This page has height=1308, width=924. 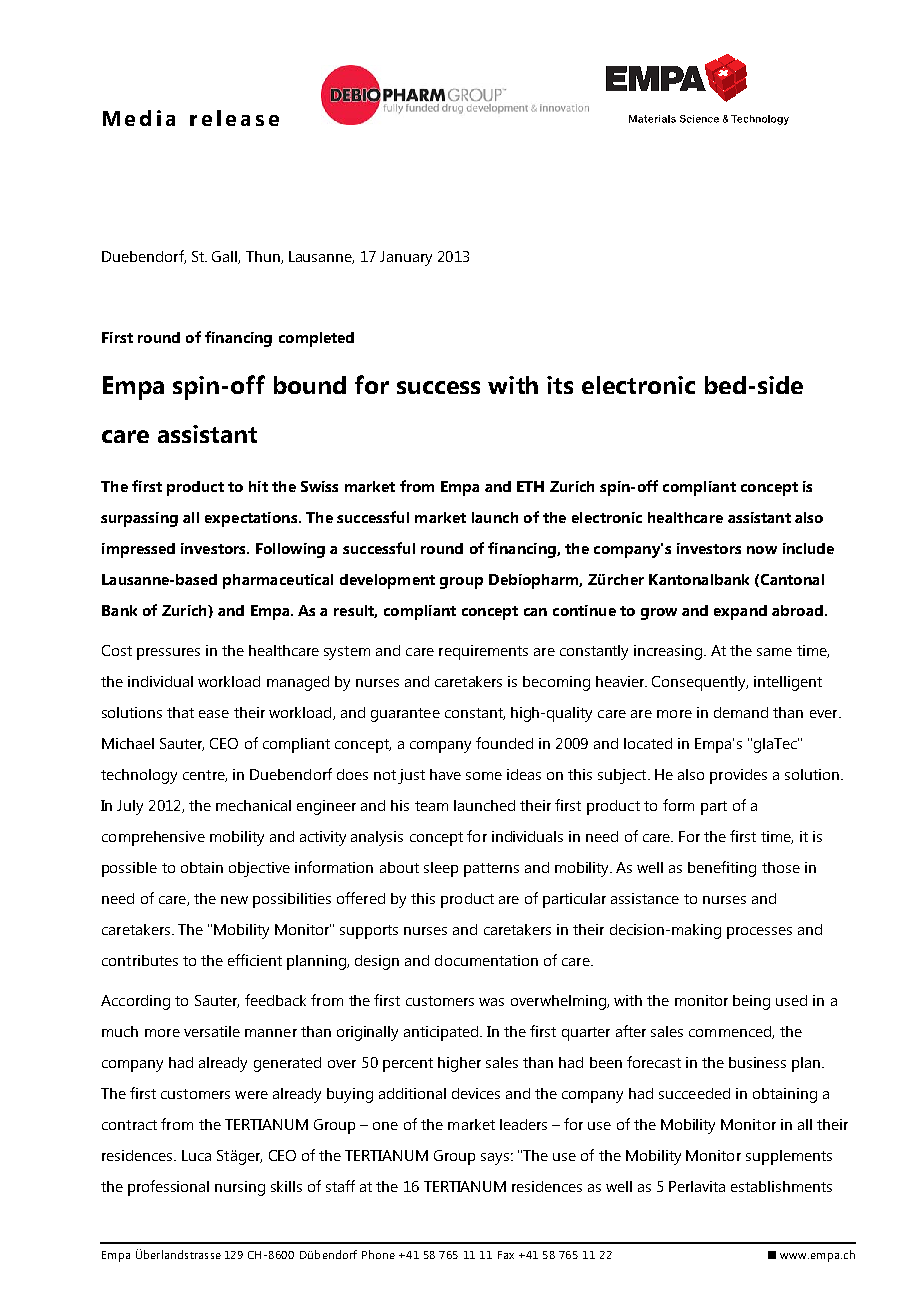 What do you see at coordinates (406, 258) in the page?
I see `January` at bounding box center [406, 258].
